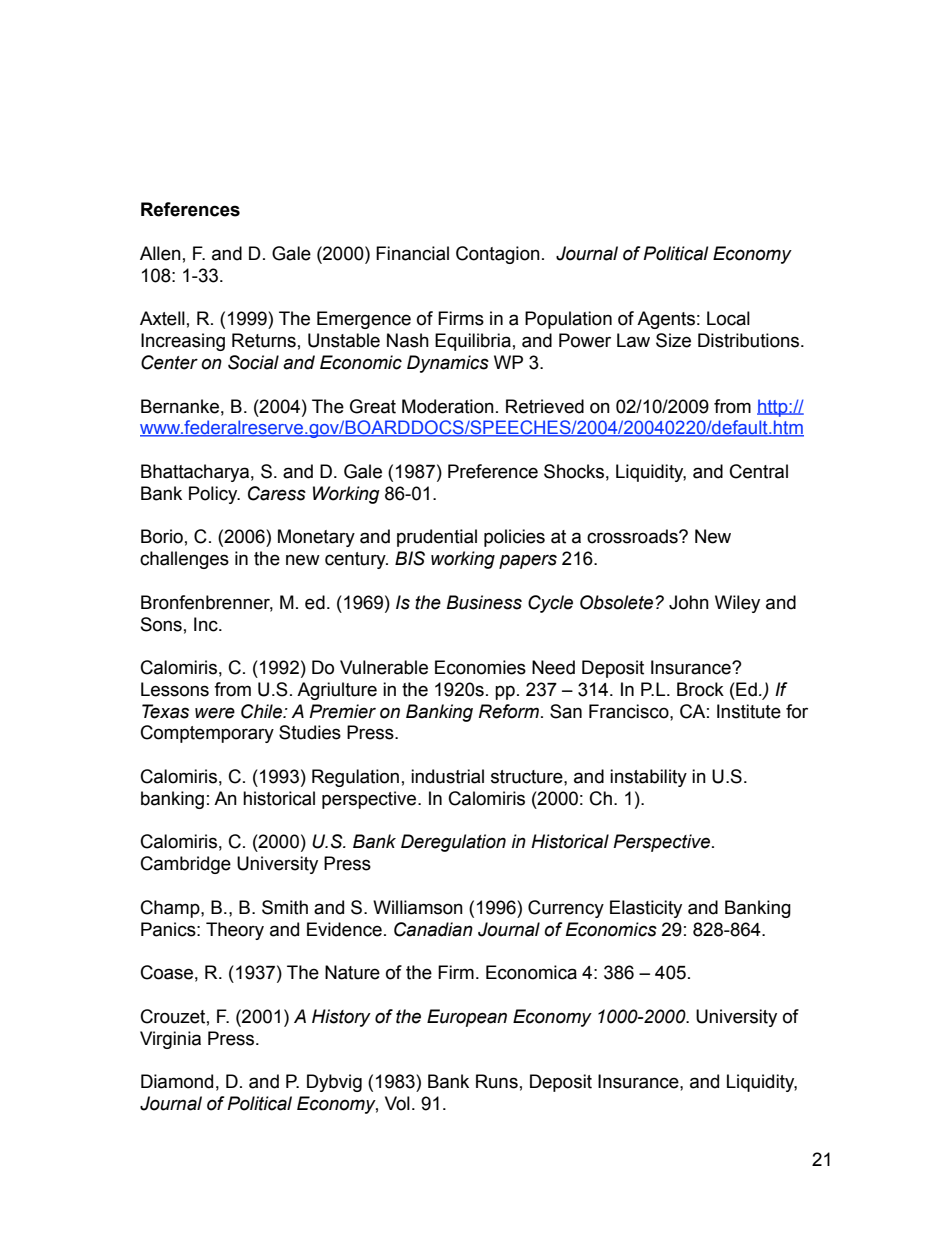 The width and height of the screenshot is (952, 1233). I want to click on Virginia, so click(170, 1040).
